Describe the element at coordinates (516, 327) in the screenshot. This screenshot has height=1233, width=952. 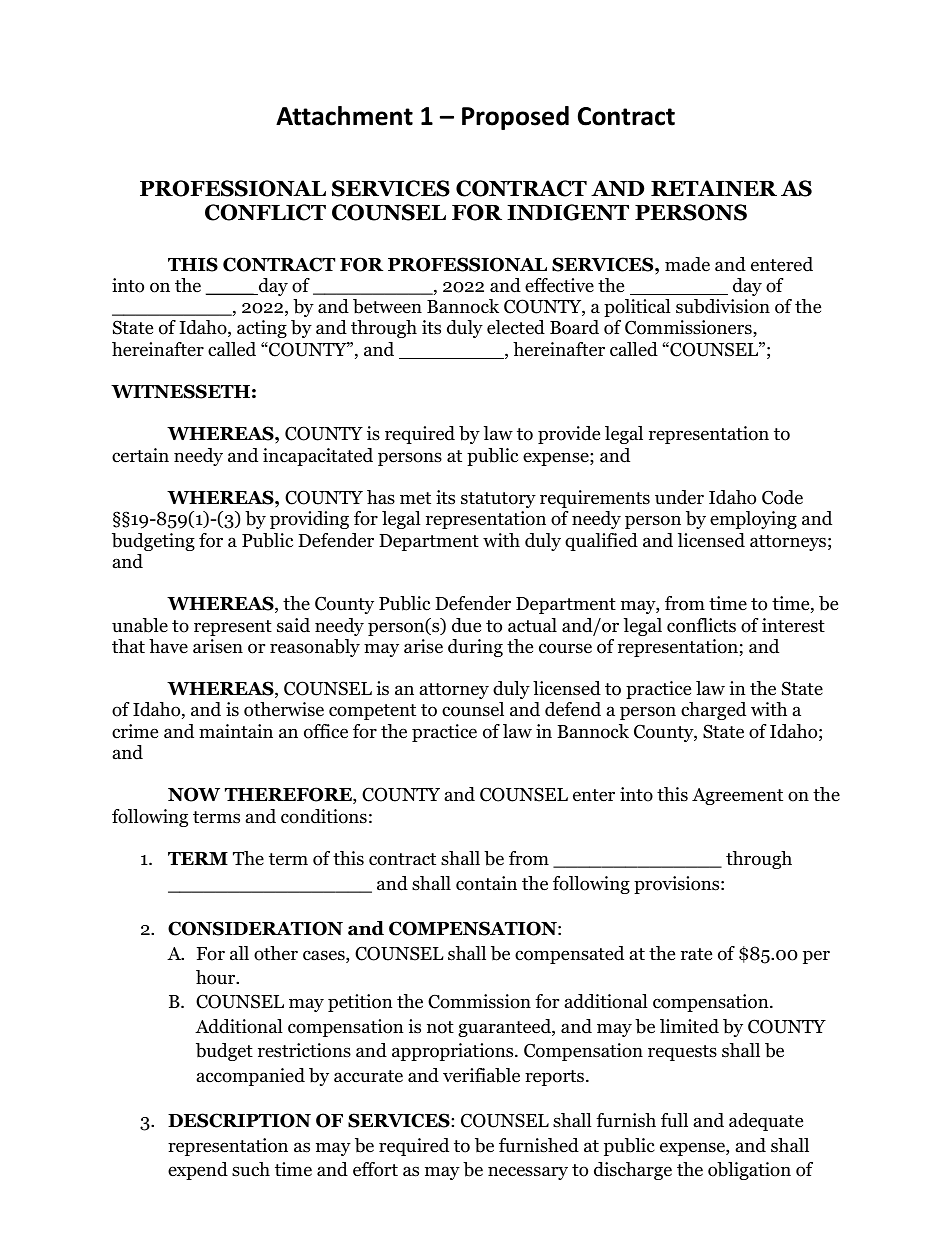
I see `elected` at that location.
